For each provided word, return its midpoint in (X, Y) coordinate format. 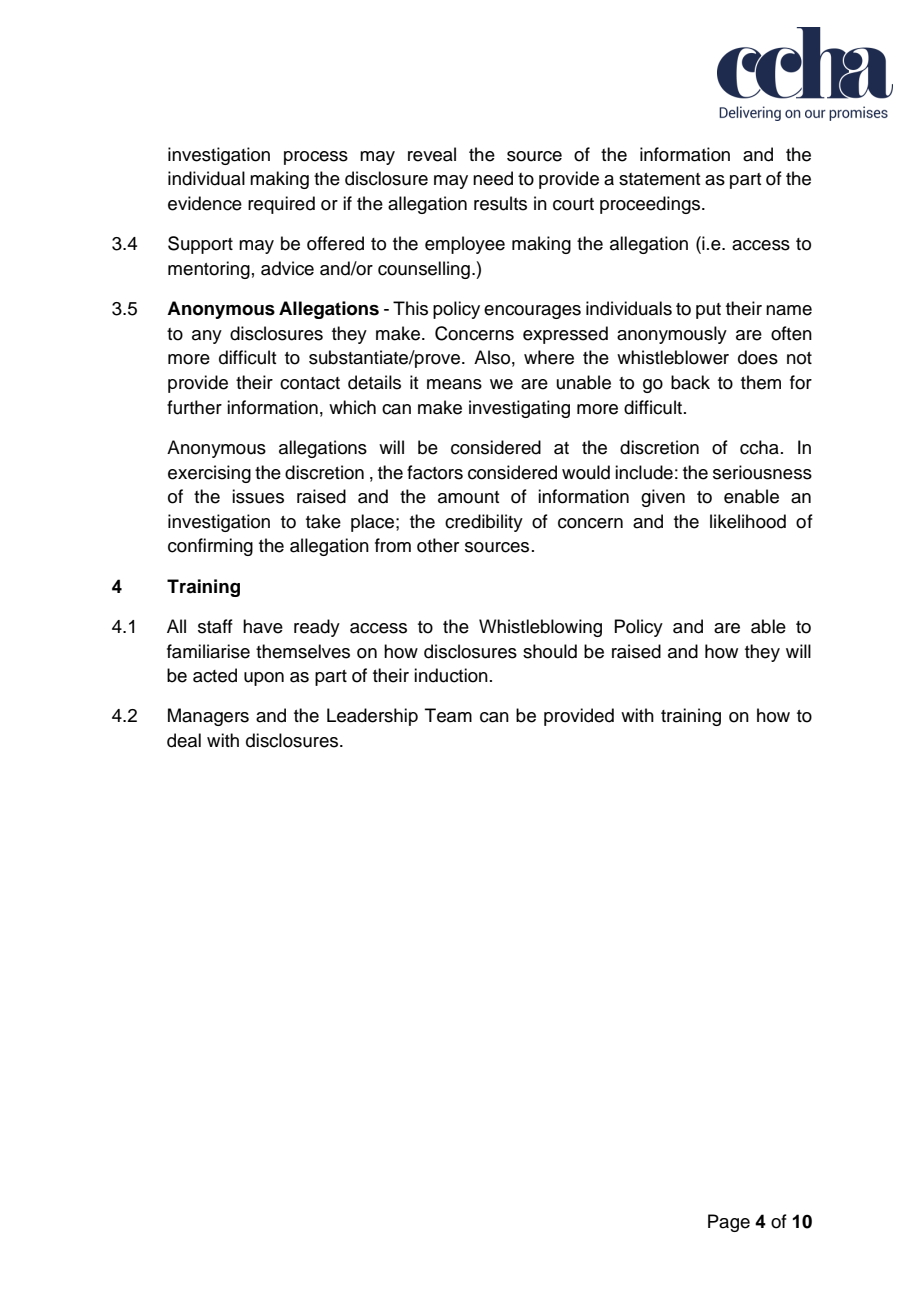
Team (448, 715)
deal (184, 740)
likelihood (748, 521)
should (550, 651)
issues (258, 496)
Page (729, 1223)
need (493, 178)
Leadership (372, 717)
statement (659, 179)
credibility (484, 523)
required (281, 205)
